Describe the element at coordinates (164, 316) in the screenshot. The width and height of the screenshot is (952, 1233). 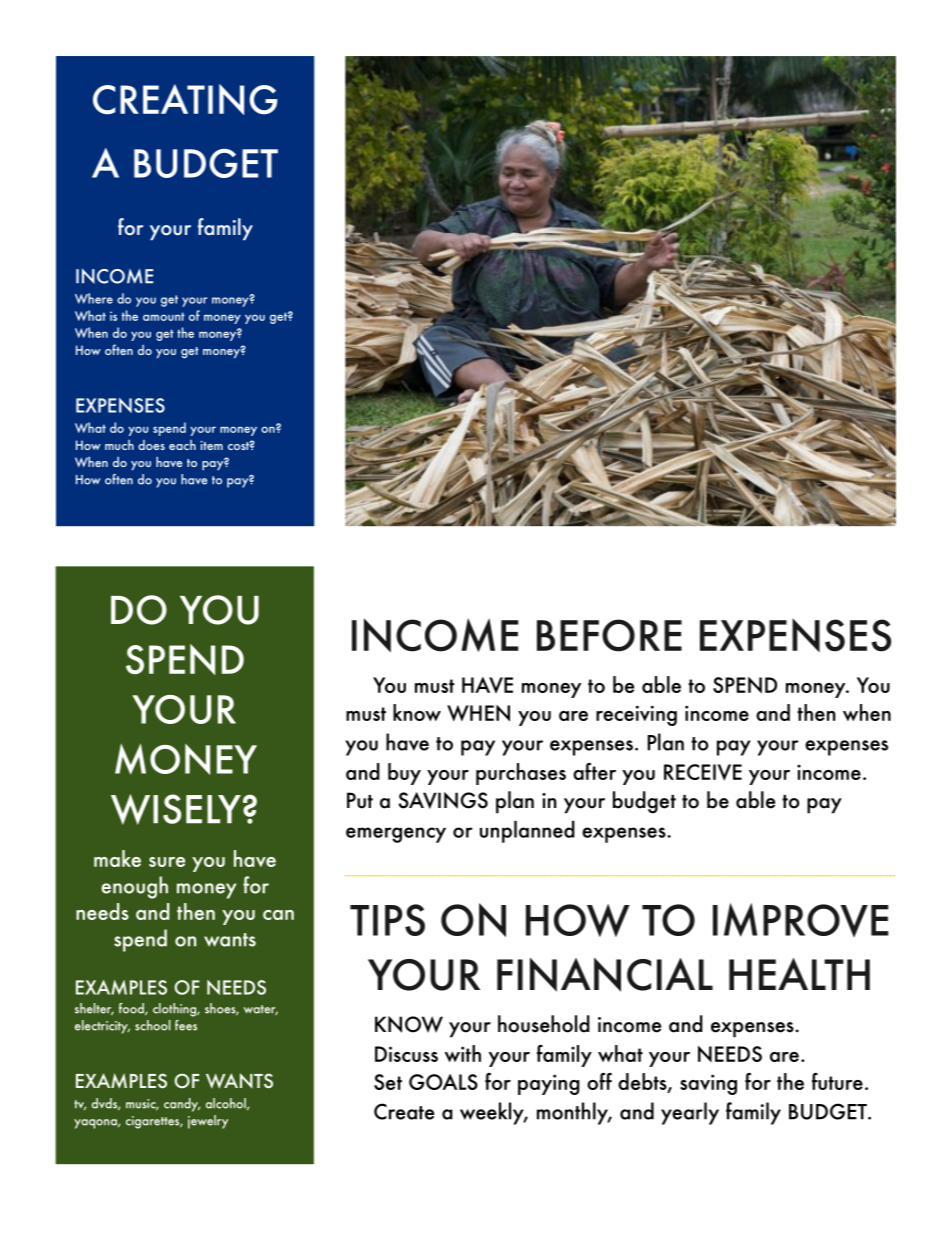
I see `amount` at that location.
